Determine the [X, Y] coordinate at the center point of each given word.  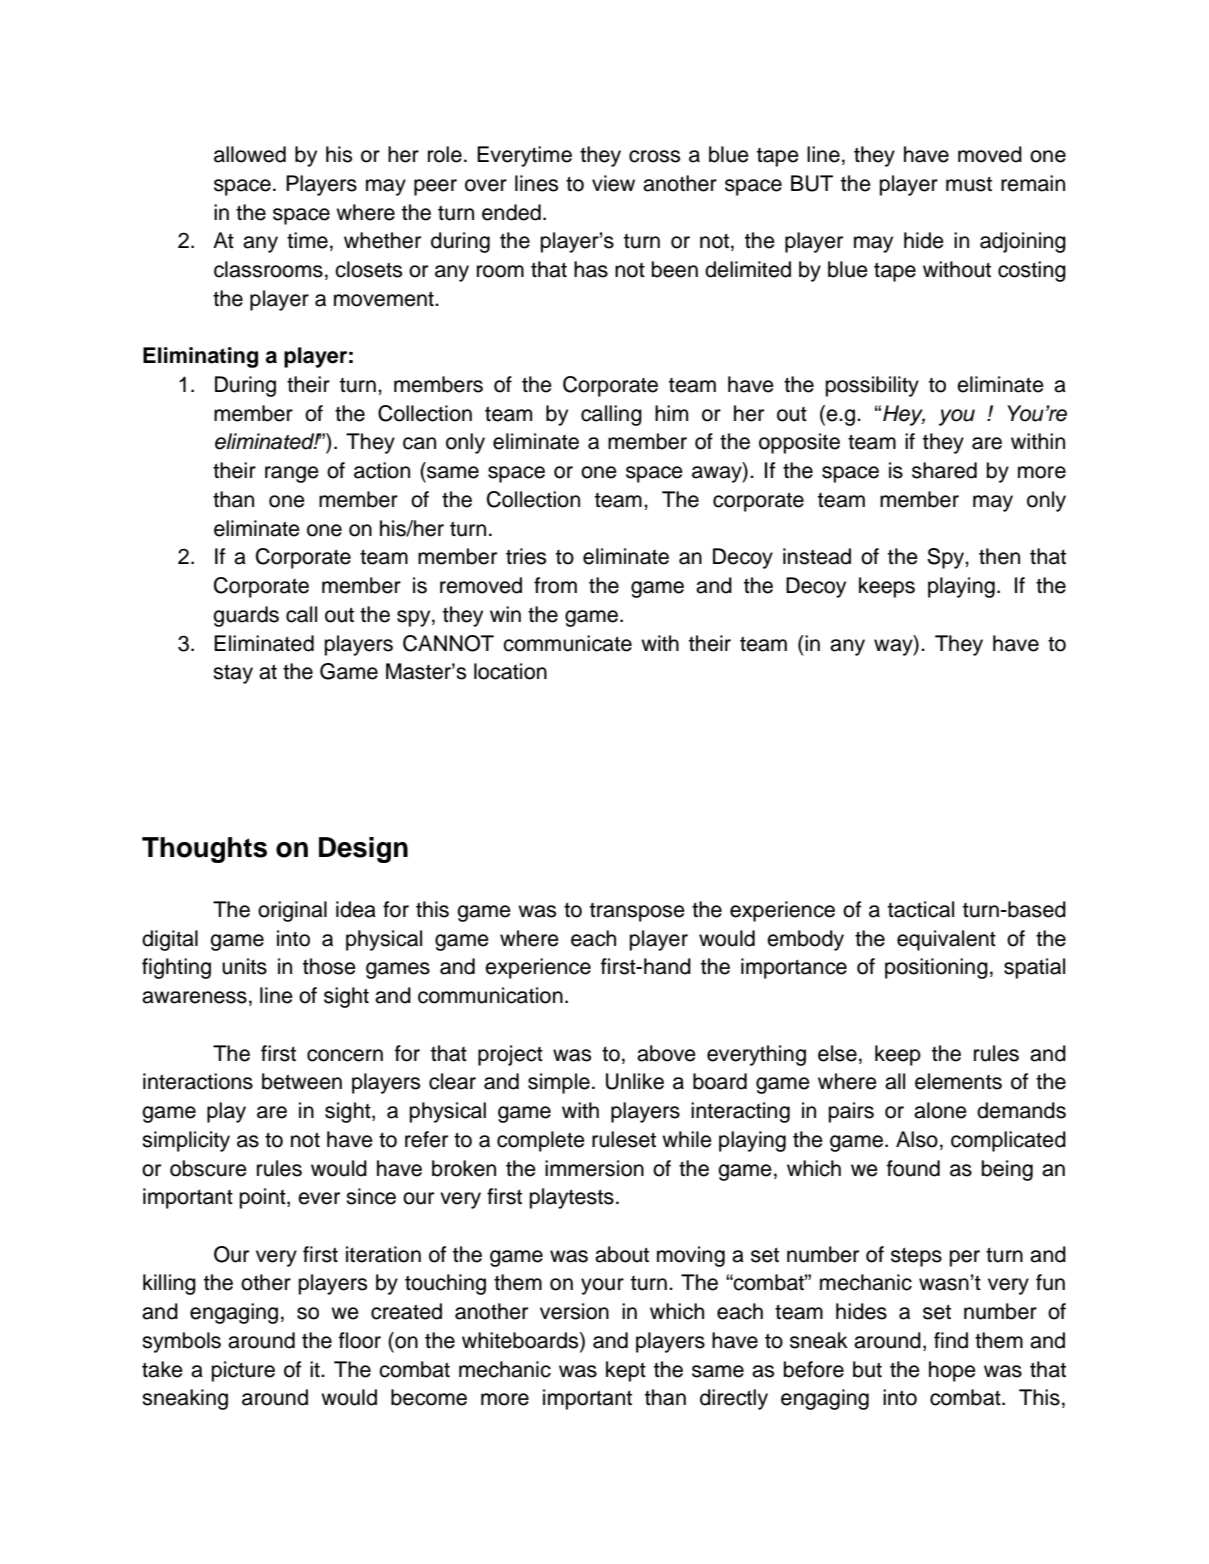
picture [243, 1371]
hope [952, 1371]
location [510, 671]
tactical [921, 909]
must [969, 184]
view [613, 183]
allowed [250, 154]
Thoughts [204, 850]
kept [626, 1371]
